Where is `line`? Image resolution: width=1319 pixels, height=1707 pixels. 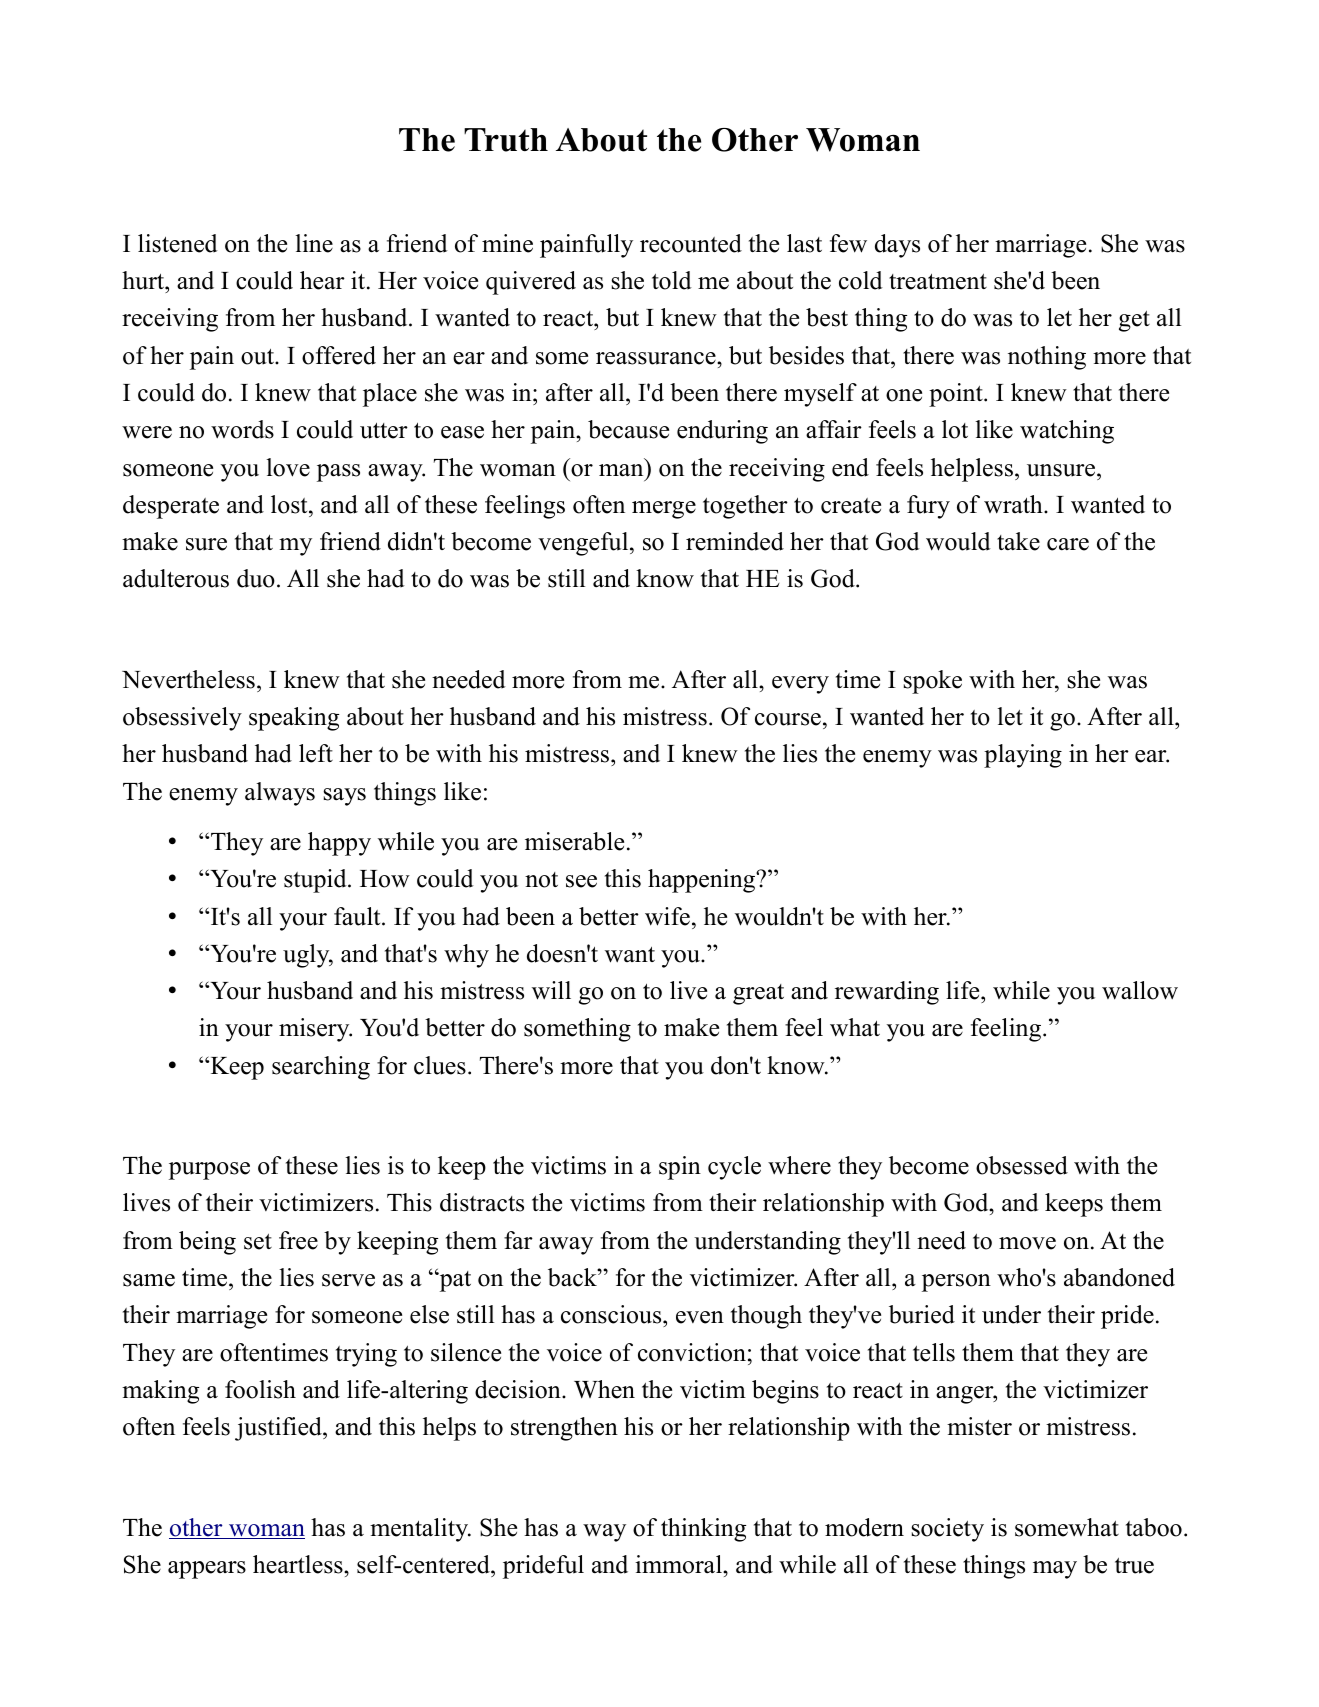 line is located at coordinates (314, 243).
